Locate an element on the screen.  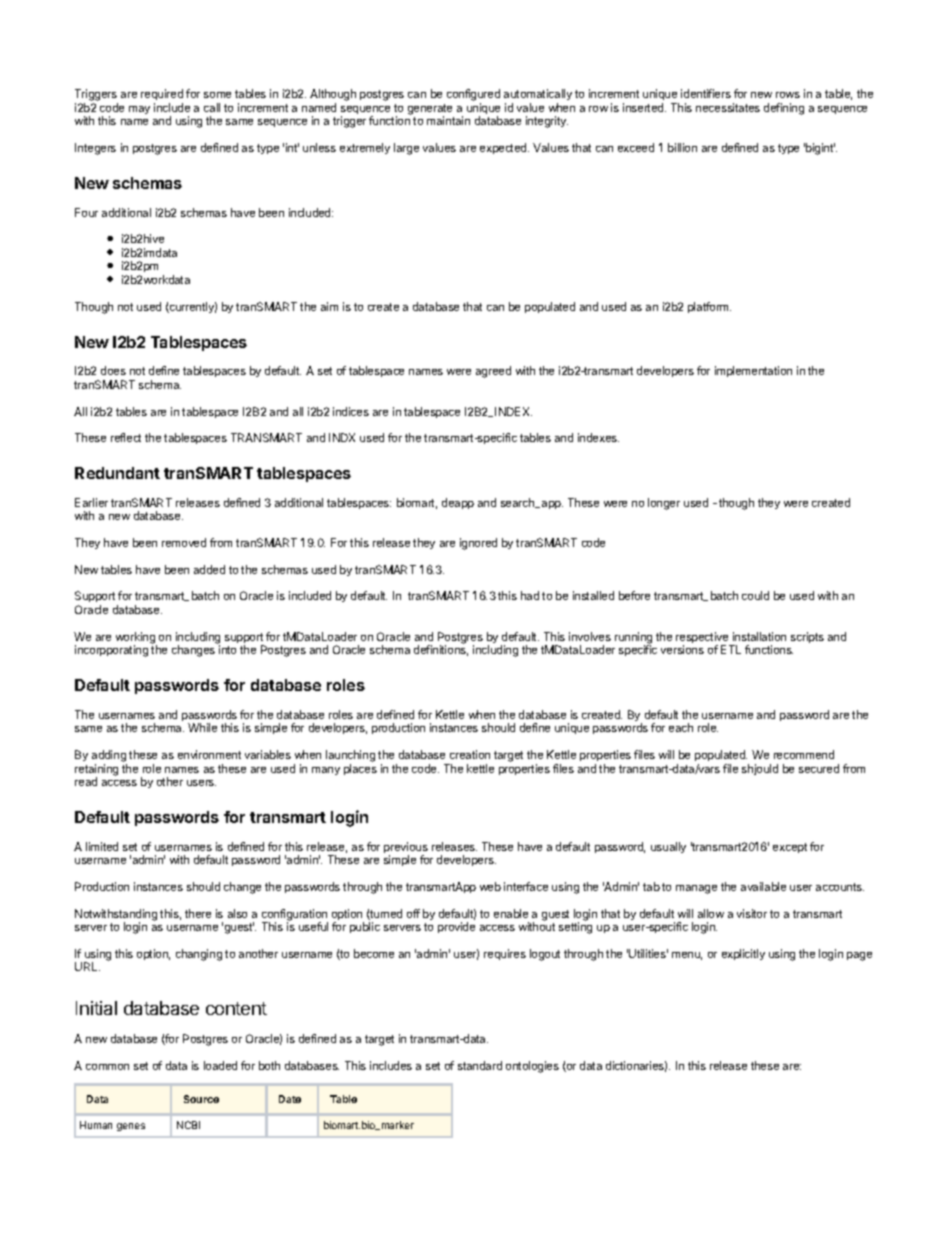
maintain is located at coordinates (448, 120).
